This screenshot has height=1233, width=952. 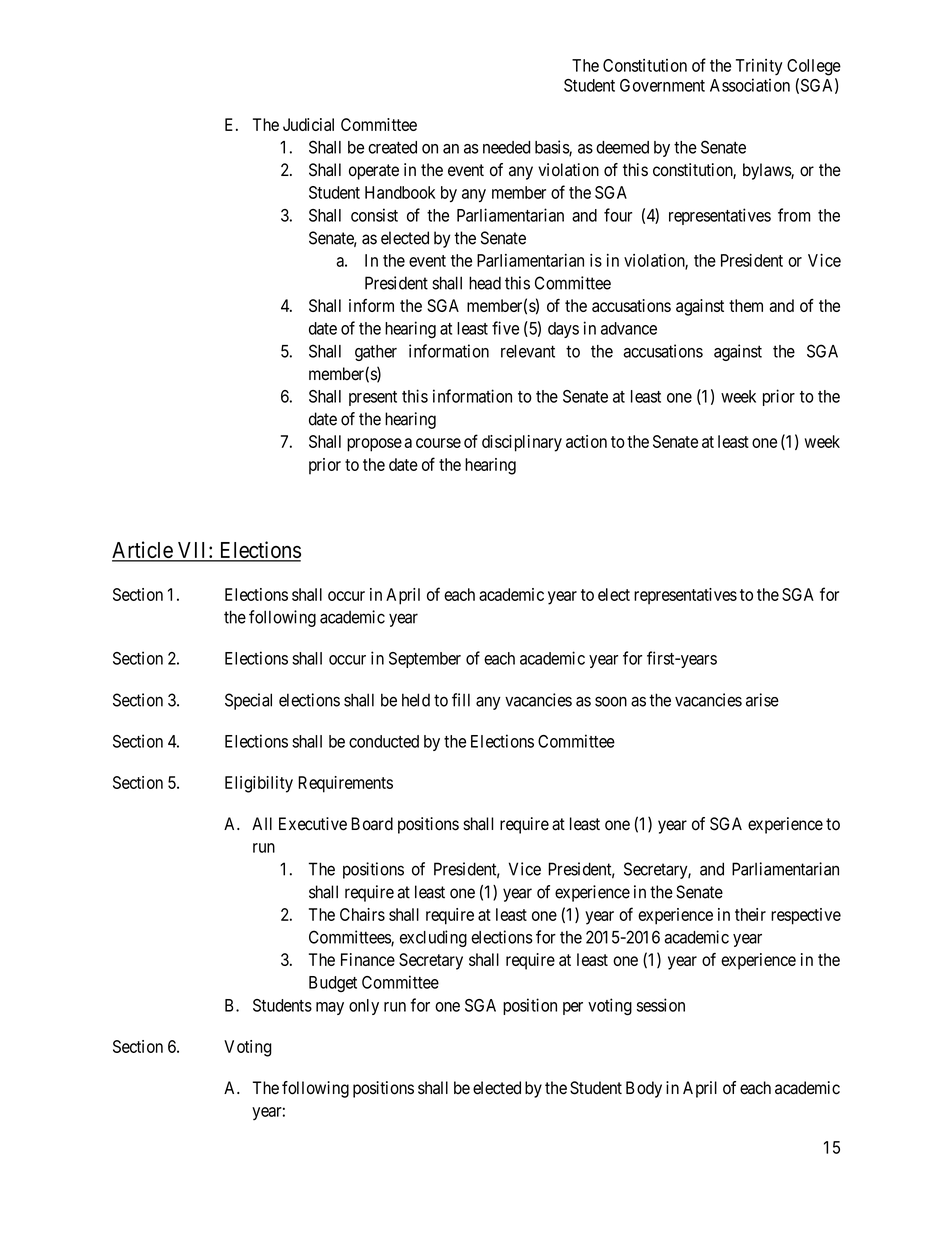 What do you see at coordinates (376, 353) in the screenshot?
I see `gather` at bounding box center [376, 353].
